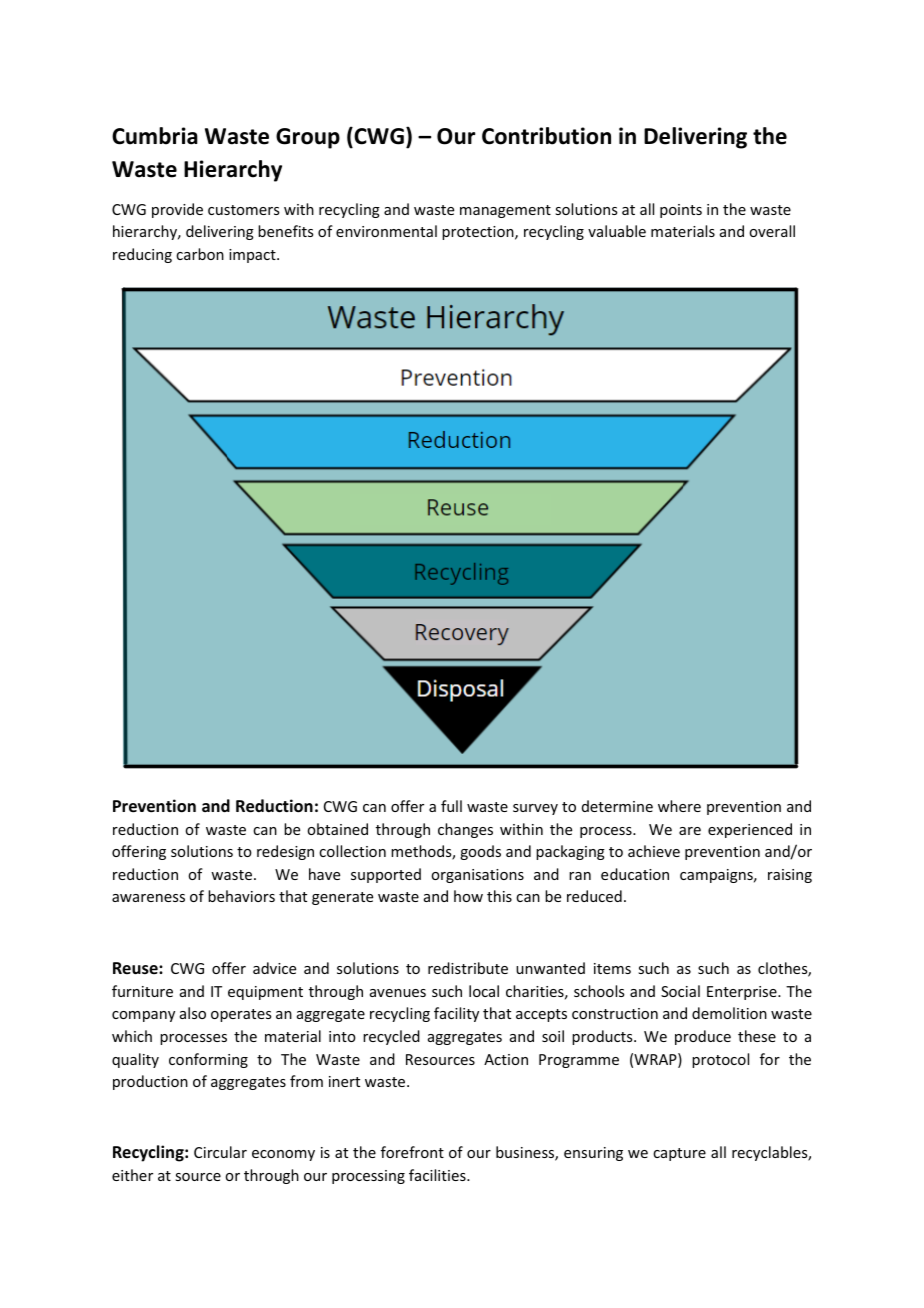 This screenshot has height=1308, width=924. I want to click on full, so click(451, 806).
